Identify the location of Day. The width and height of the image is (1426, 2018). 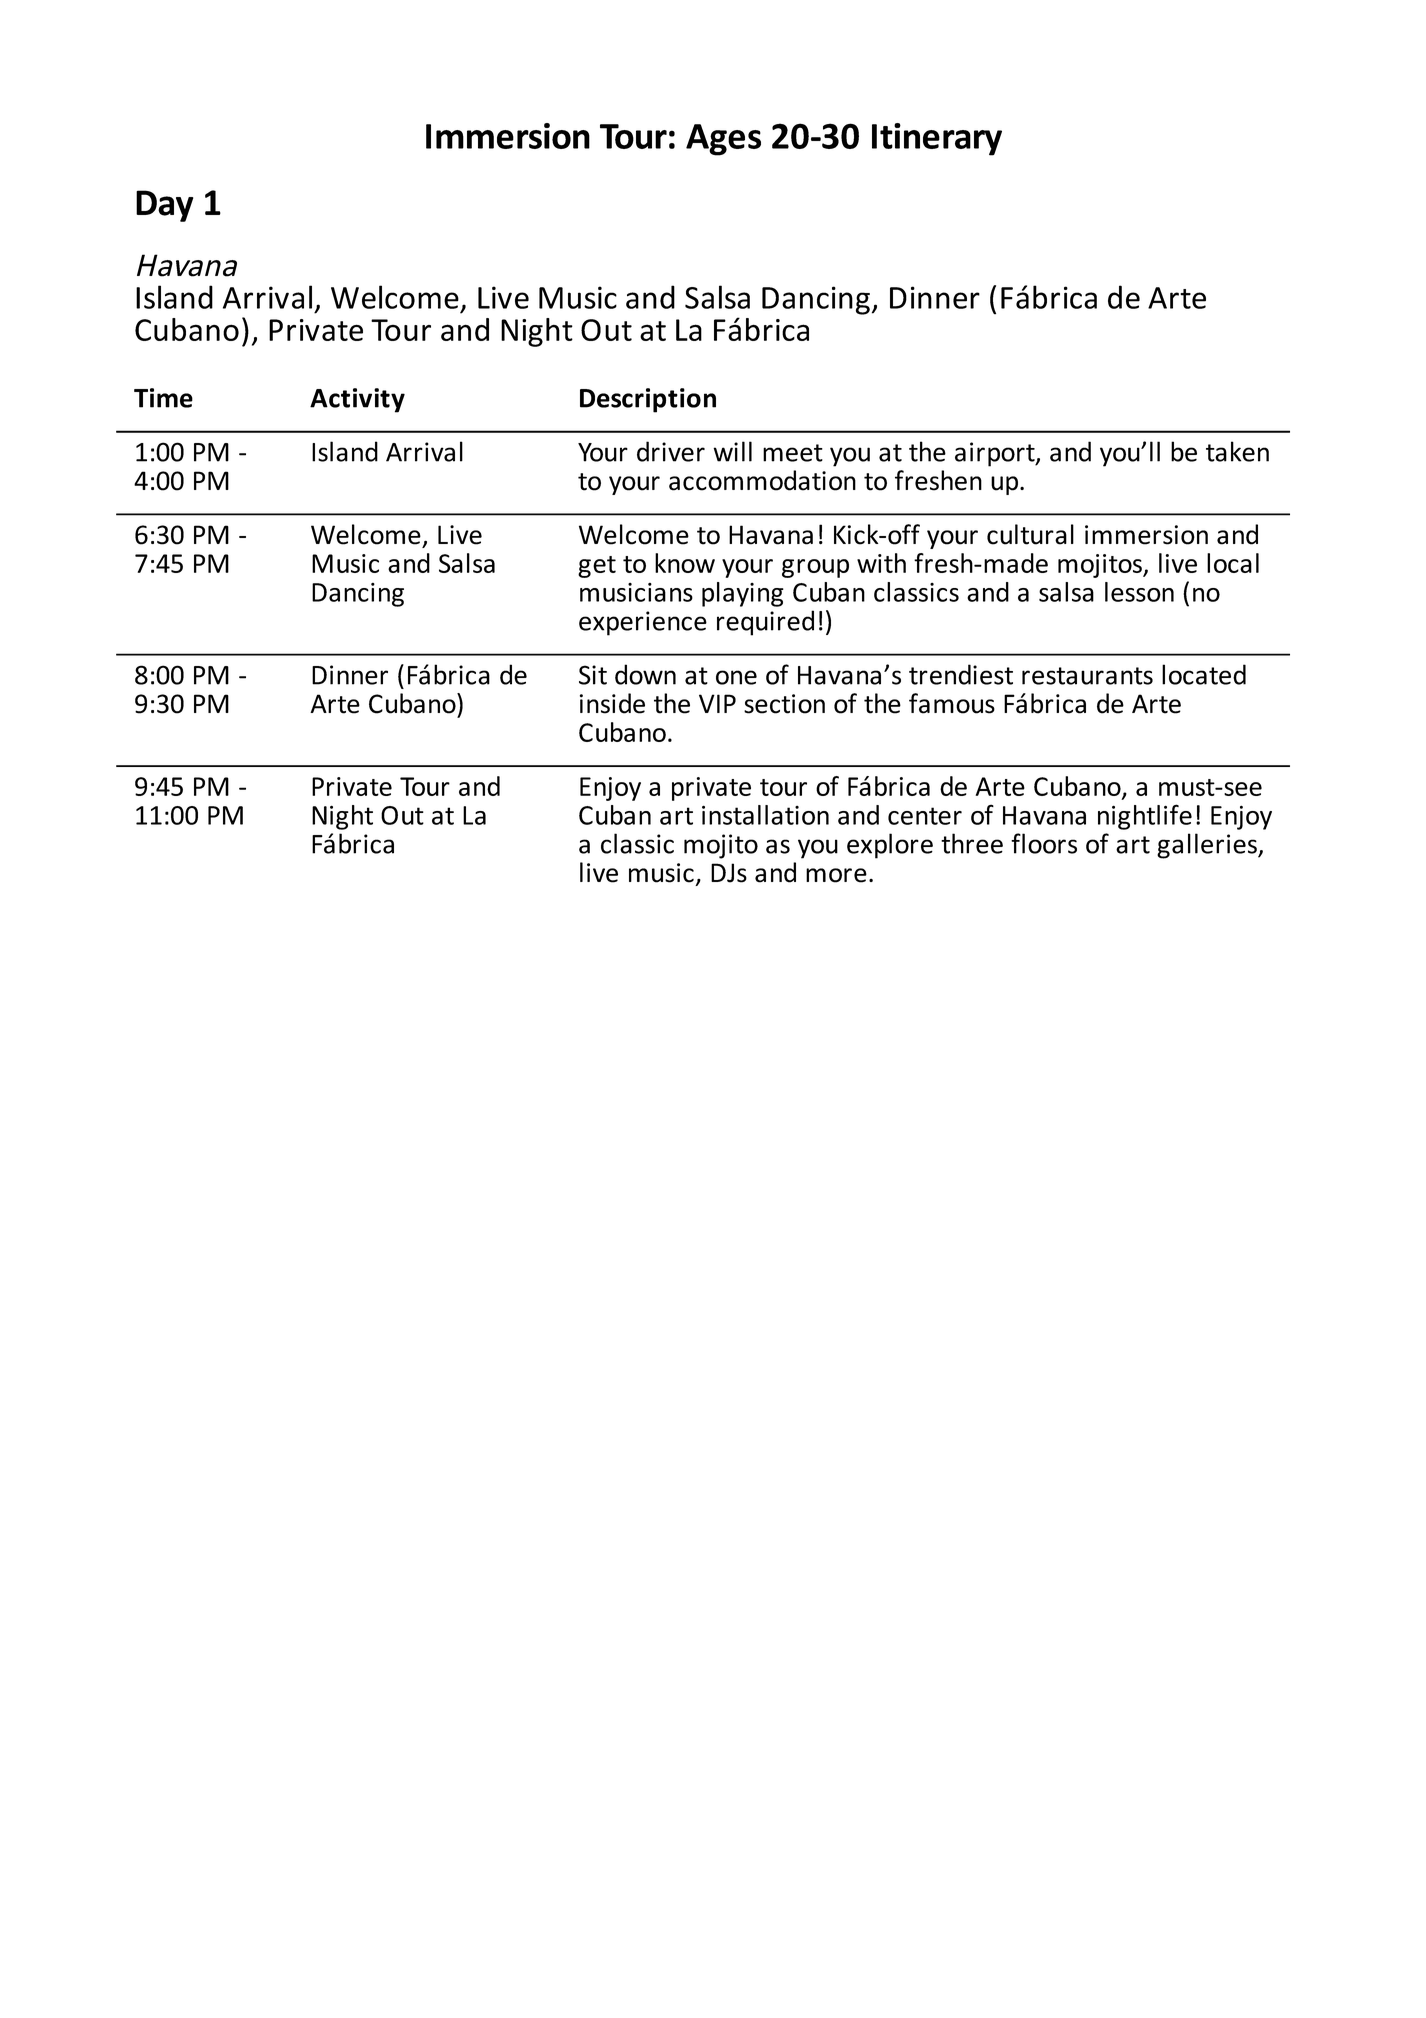
(164, 206).
